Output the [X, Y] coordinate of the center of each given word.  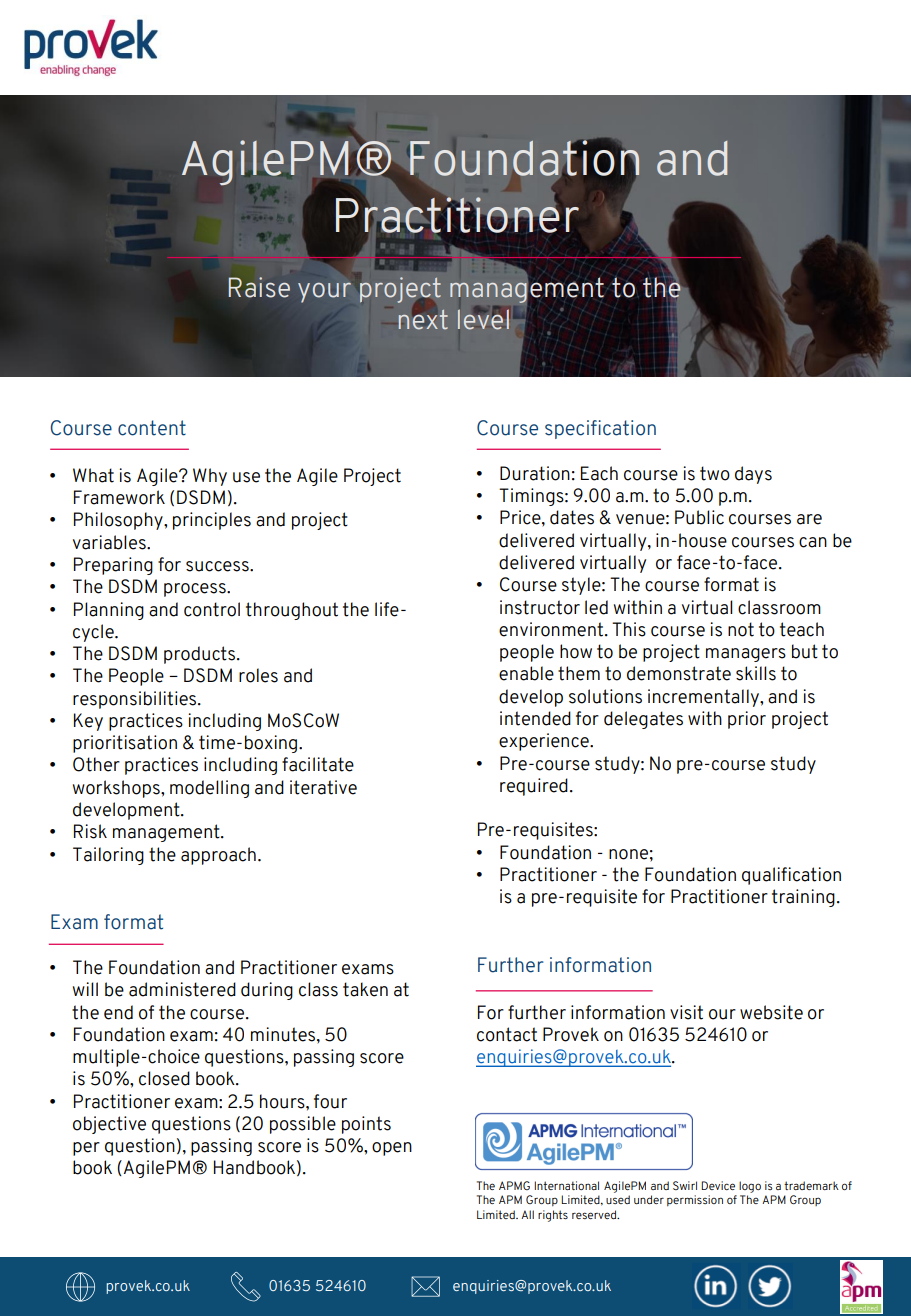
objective [109, 1125]
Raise [259, 287]
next [423, 318]
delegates [643, 720]
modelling [209, 789]
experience [545, 742]
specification [600, 429]
